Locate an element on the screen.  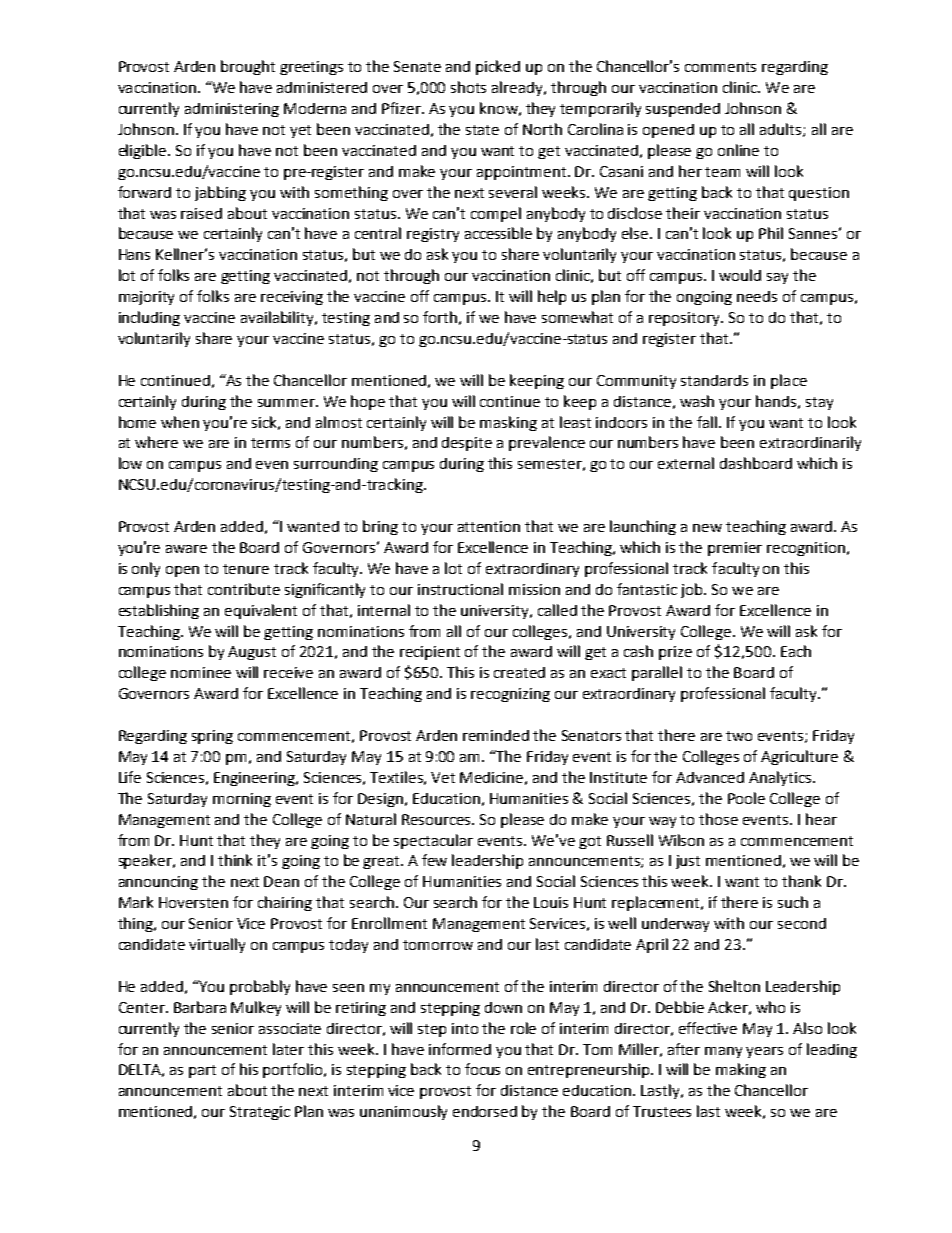
two is located at coordinates (739, 736).
